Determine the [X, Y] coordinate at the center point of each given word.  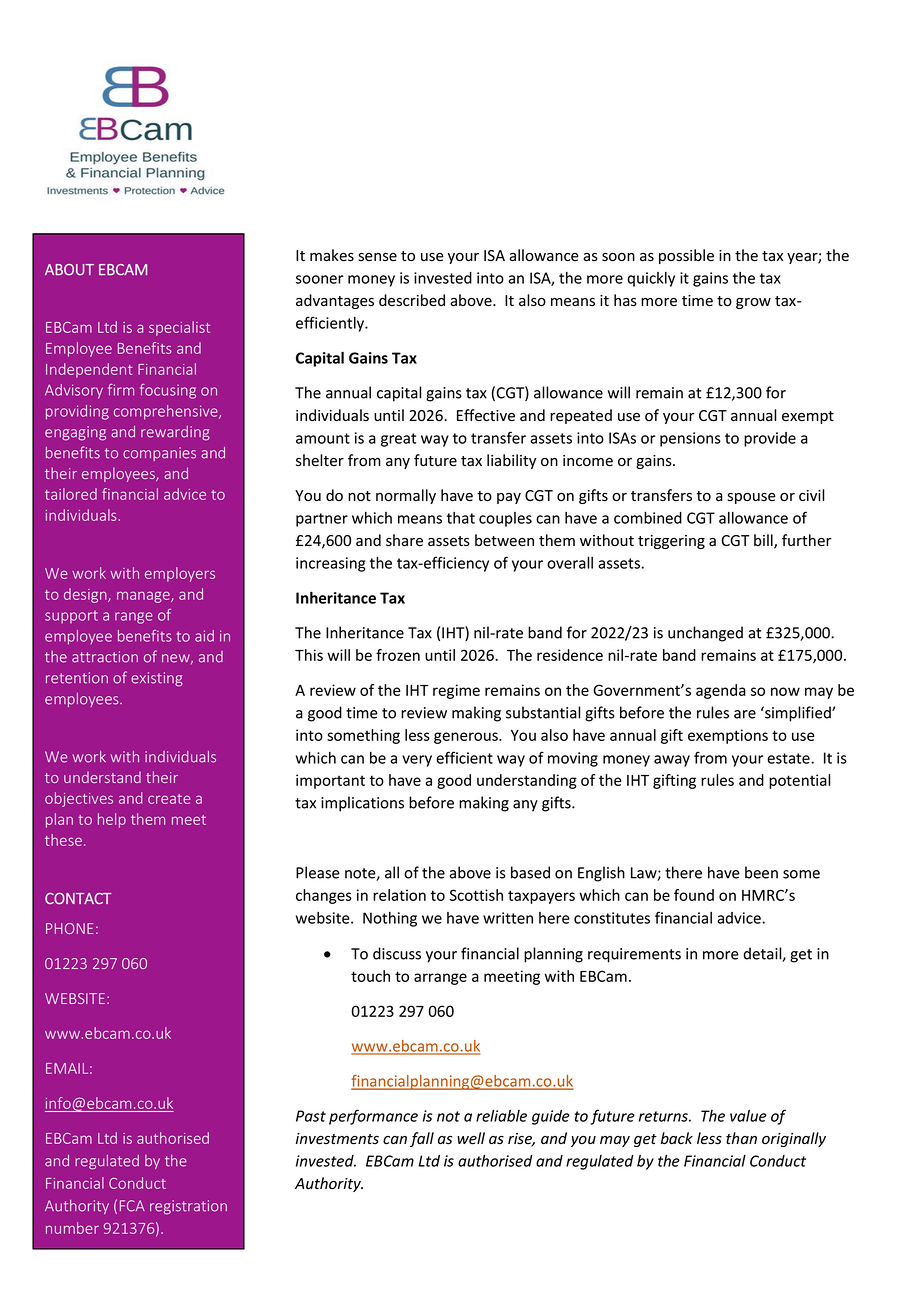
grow [753, 303]
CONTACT [78, 898]
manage [144, 597]
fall [422, 1139]
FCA [132, 1206]
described [412, 300]
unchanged [705, 634]
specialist [179, 328]
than [741, 1138]
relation [399, 895]
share [404, 540]
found [694, 895]
